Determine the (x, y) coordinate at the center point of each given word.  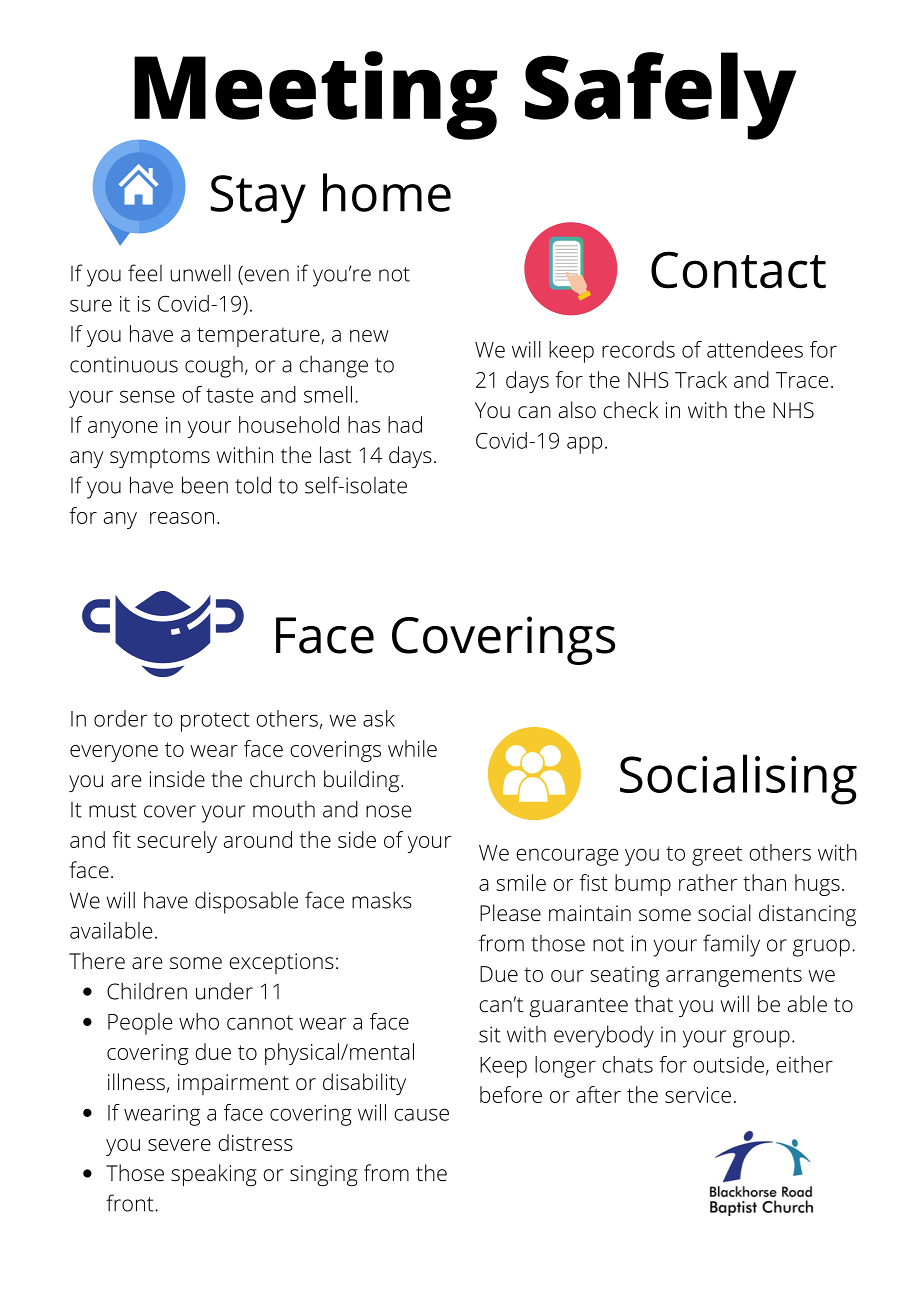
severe (179, 1145)
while (412, 748)
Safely (661, 96)
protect (215, 722)
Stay (258, 199)
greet (717, 856)
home (387, 192)
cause (421, 1114)
